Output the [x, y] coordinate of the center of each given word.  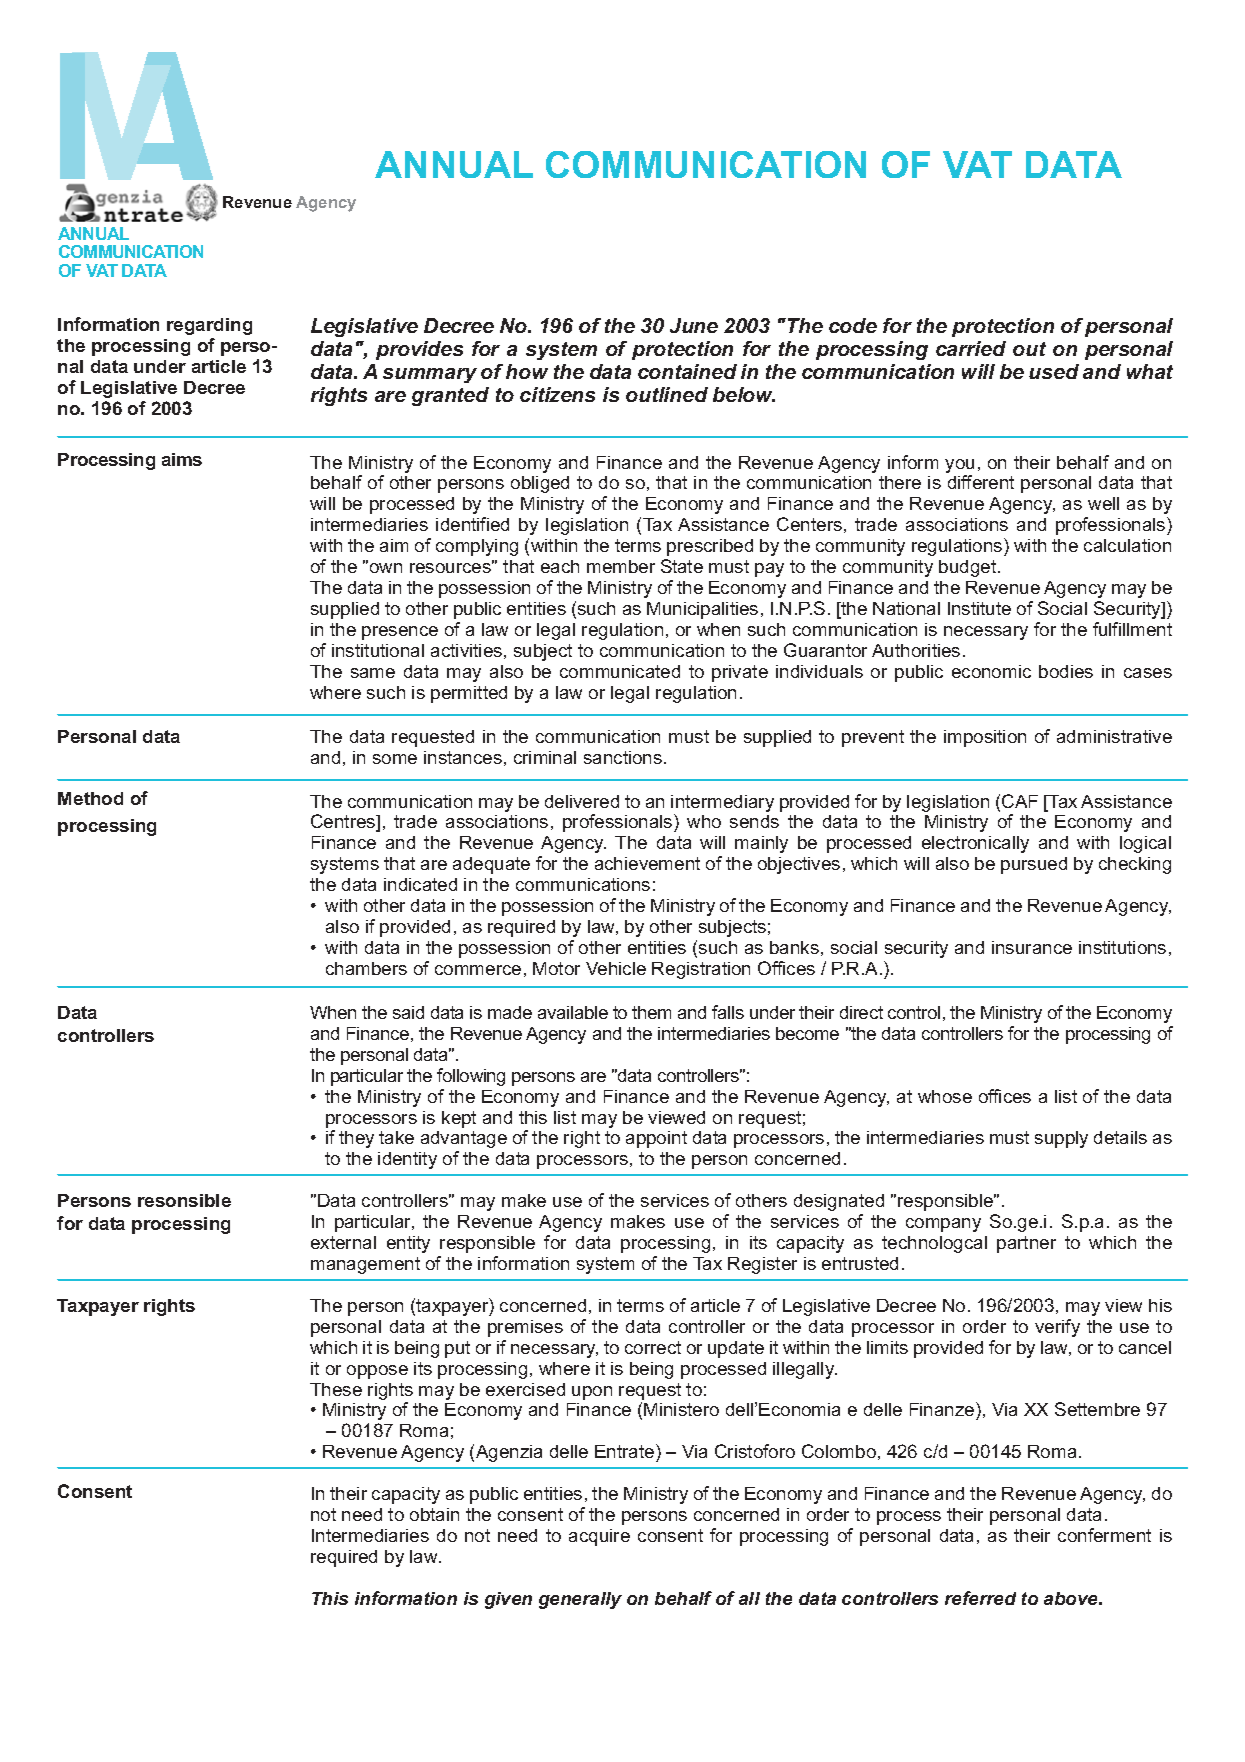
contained [687, 371]
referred [980, 1598]
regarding [209, 326]
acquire [599, 1537]
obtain [434, 1514]
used [1054, 371]
